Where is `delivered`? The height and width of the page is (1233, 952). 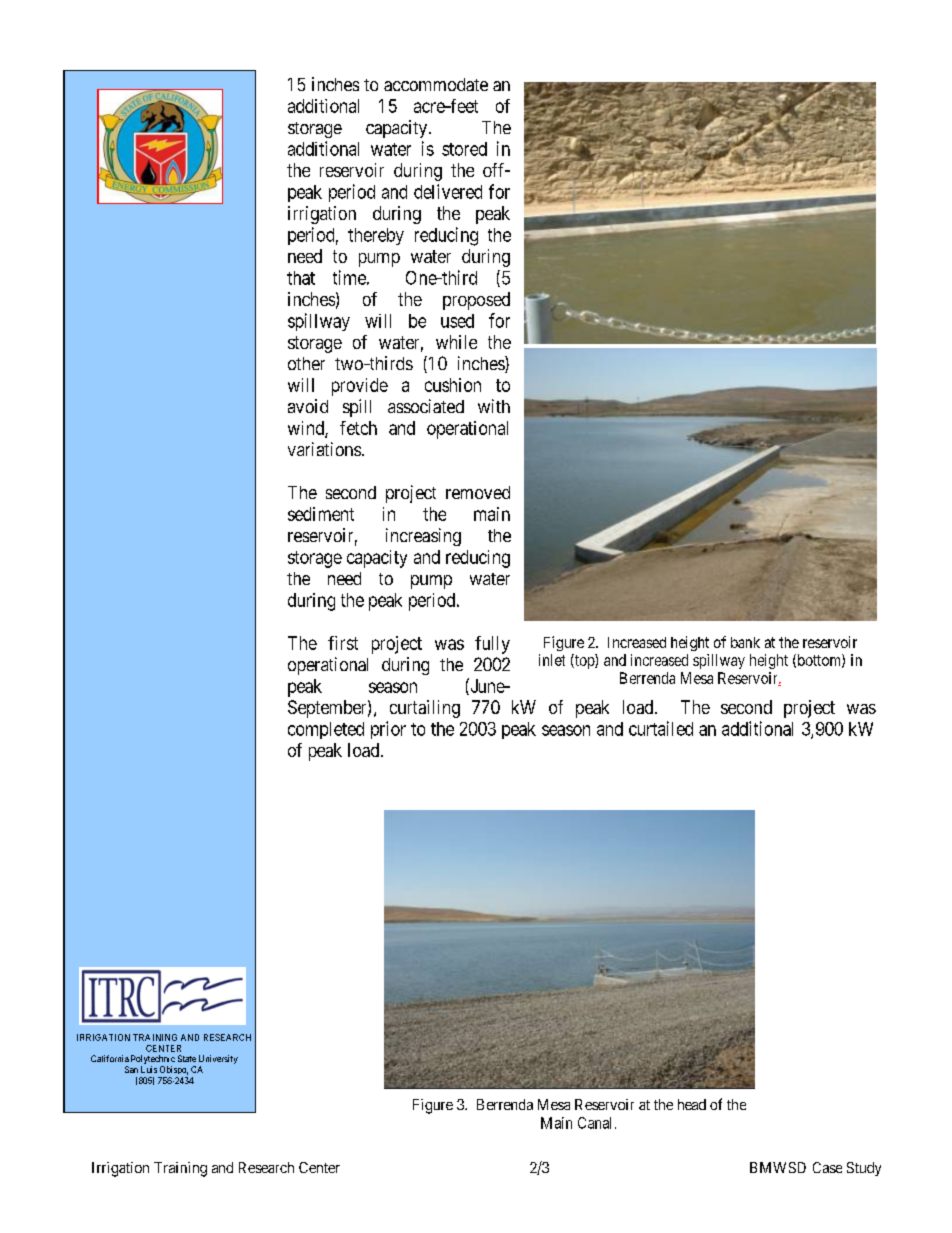
delivered is located at coordinates (448, 191).
